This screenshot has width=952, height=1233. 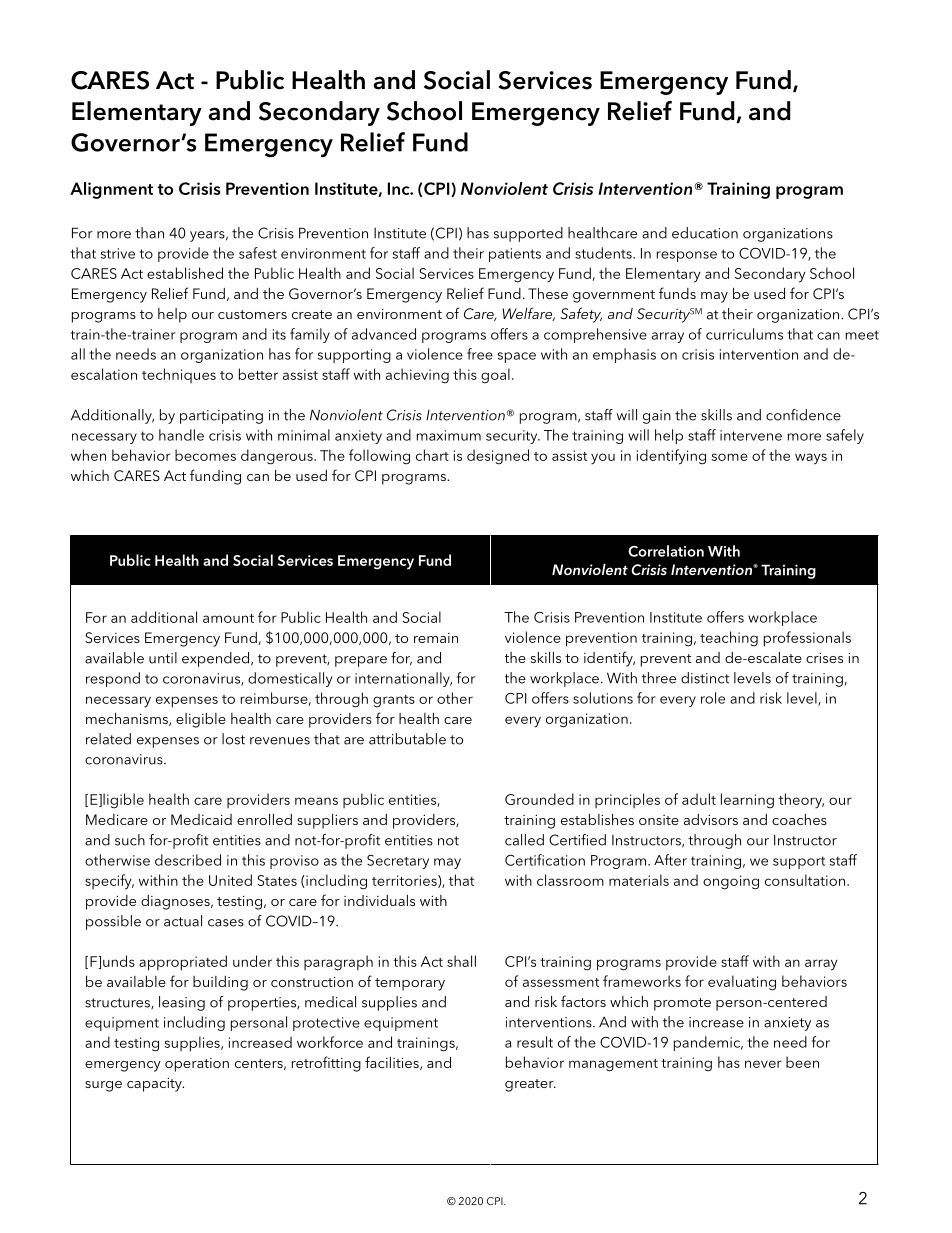 What do you see at coordinates (807, 639) in the screenshot?
I see `professionals` at bounding box center [807, 639].
